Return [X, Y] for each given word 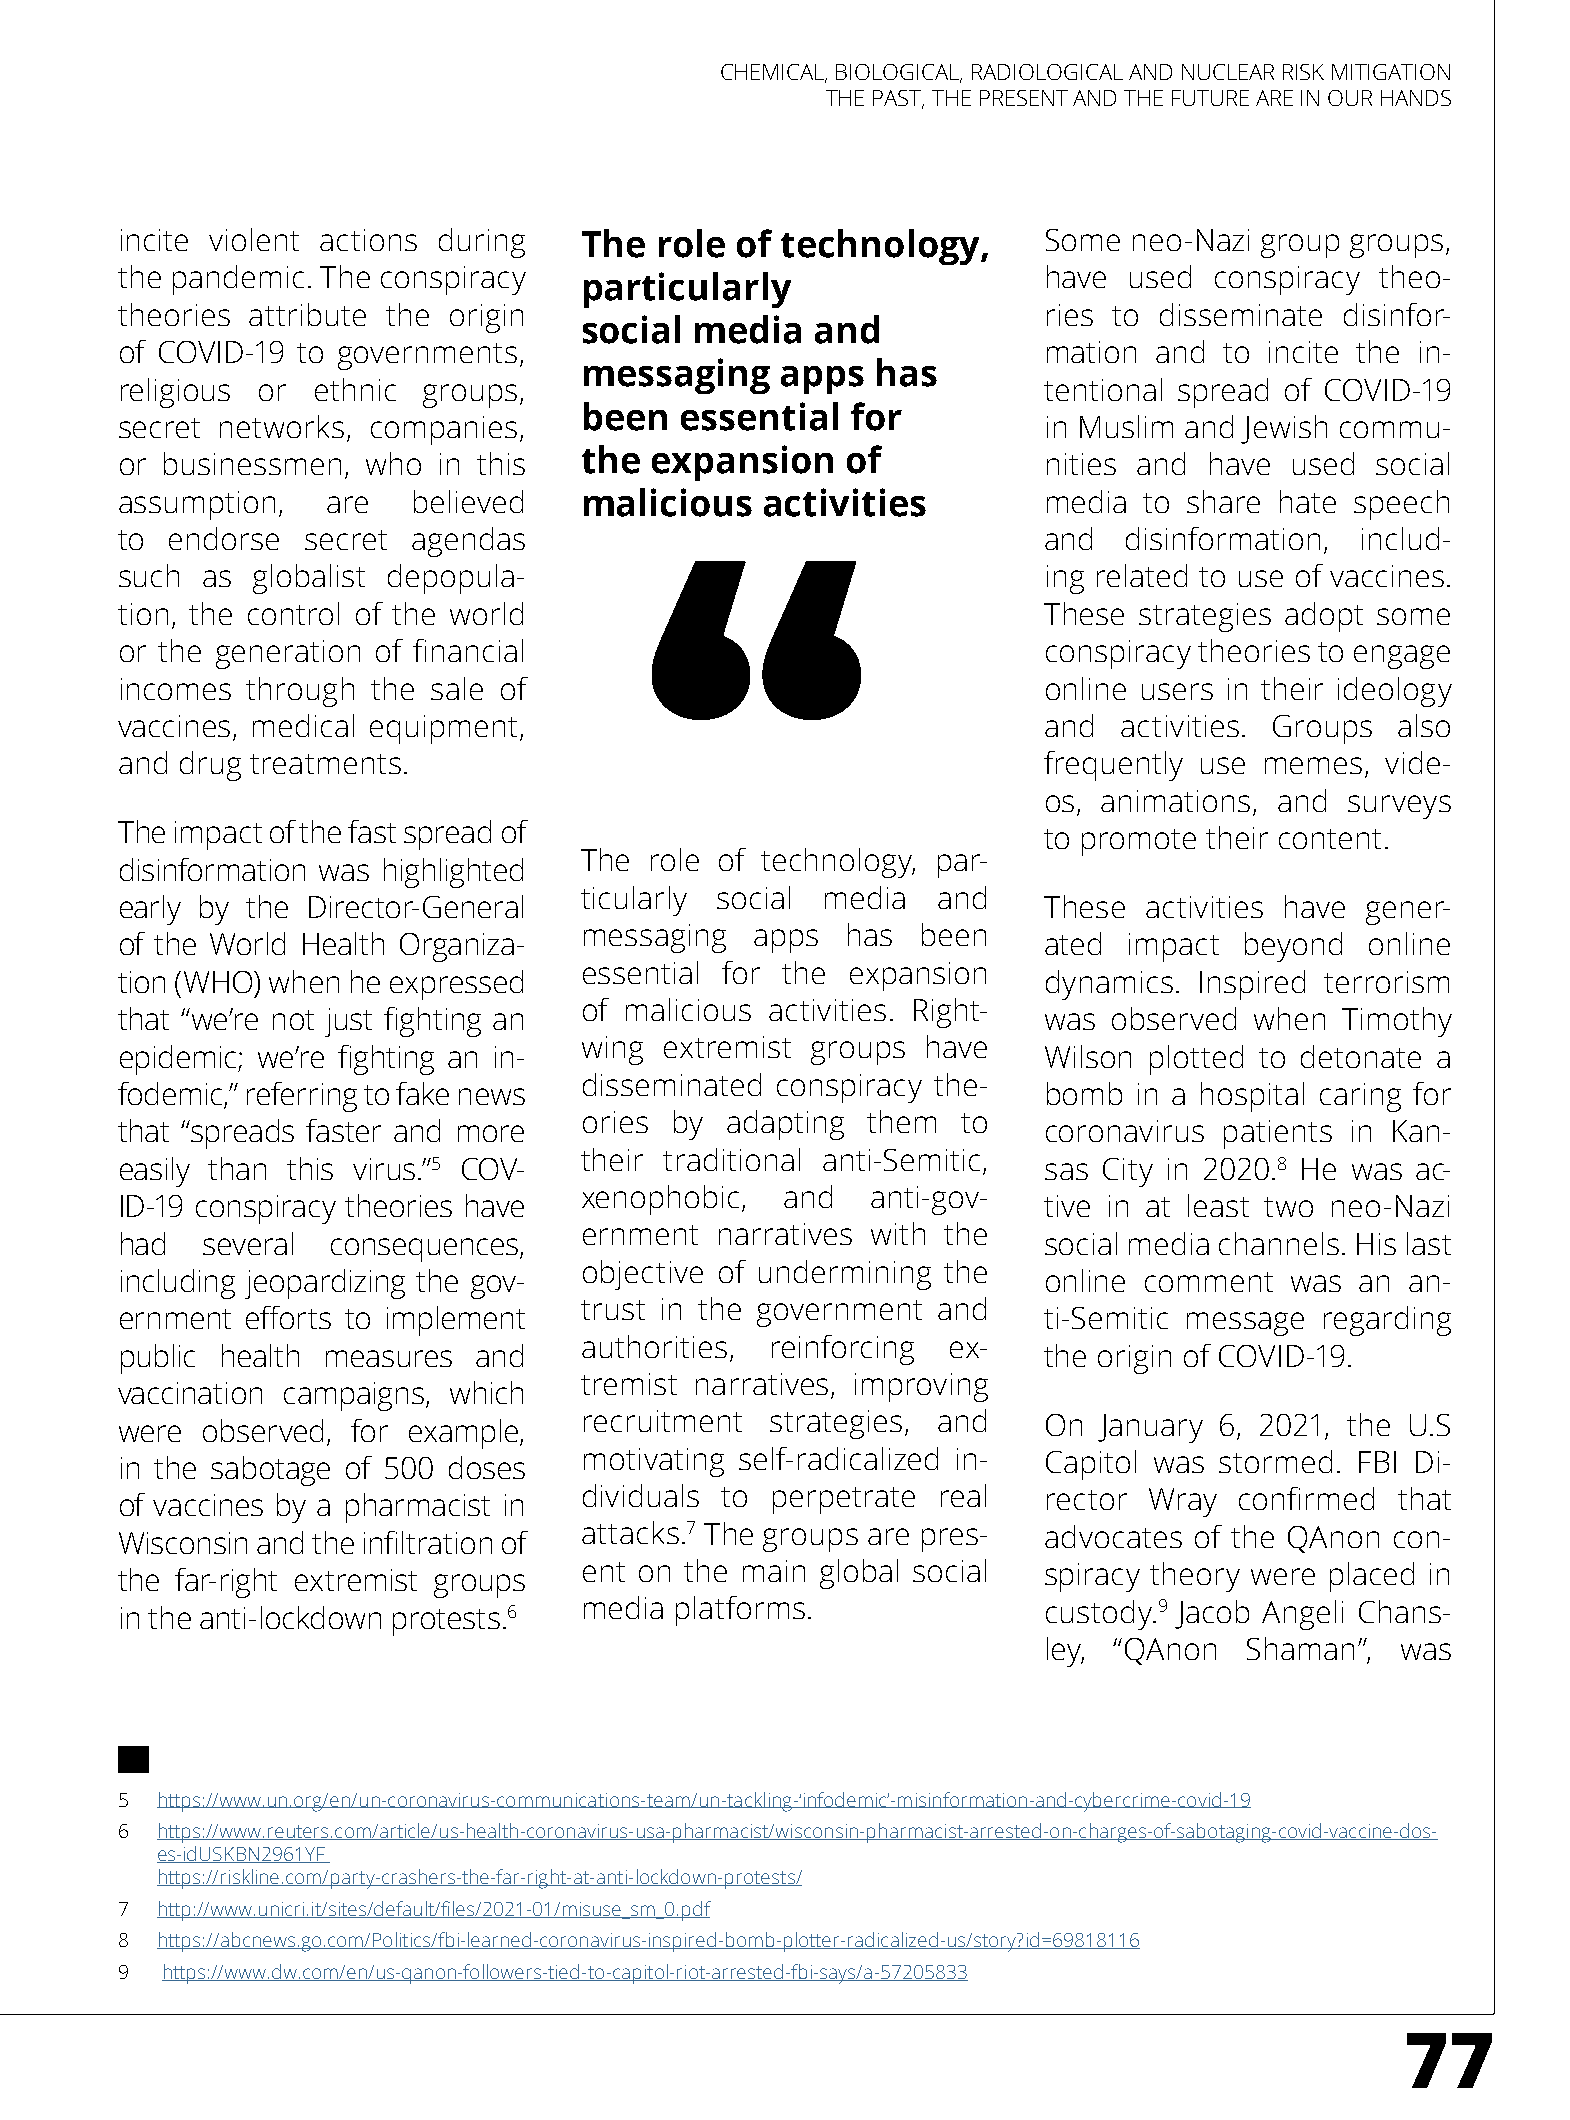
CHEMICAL [774, 73]
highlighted [453, 873]
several [248, 1243]
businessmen [252, 463]
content [1330, 839]
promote [1139, 842]
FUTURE [1210, 98]
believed [468, 501]
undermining [845, 1275]
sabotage [270, 1471]
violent [254, 239]
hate [1308, 501]
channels [1279, 1243]
